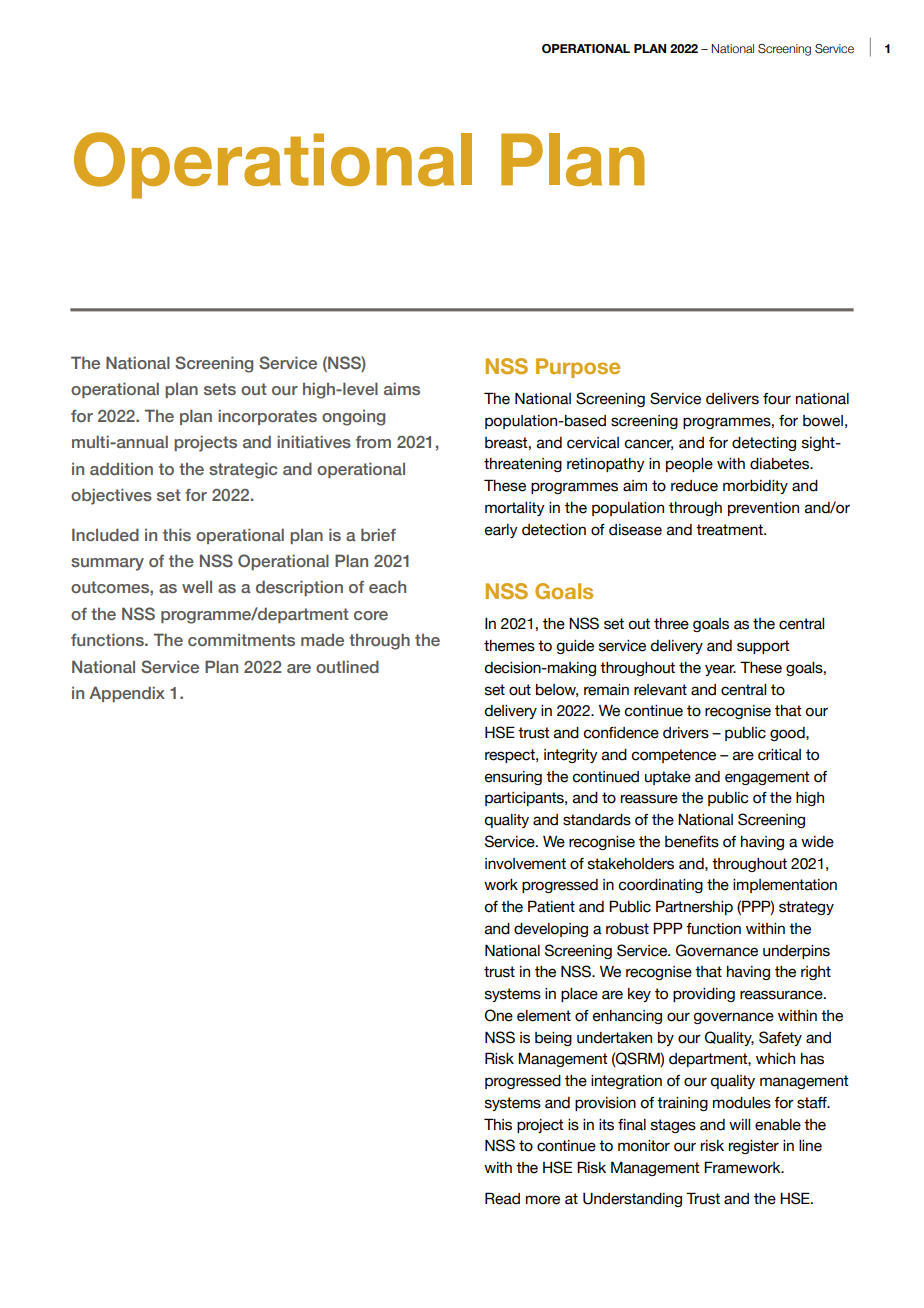 The height and width of the document is (1308, 924). What do you see at coordinates (220, 389) in the document?
I see `sets` at bounding box center [220, 389].
